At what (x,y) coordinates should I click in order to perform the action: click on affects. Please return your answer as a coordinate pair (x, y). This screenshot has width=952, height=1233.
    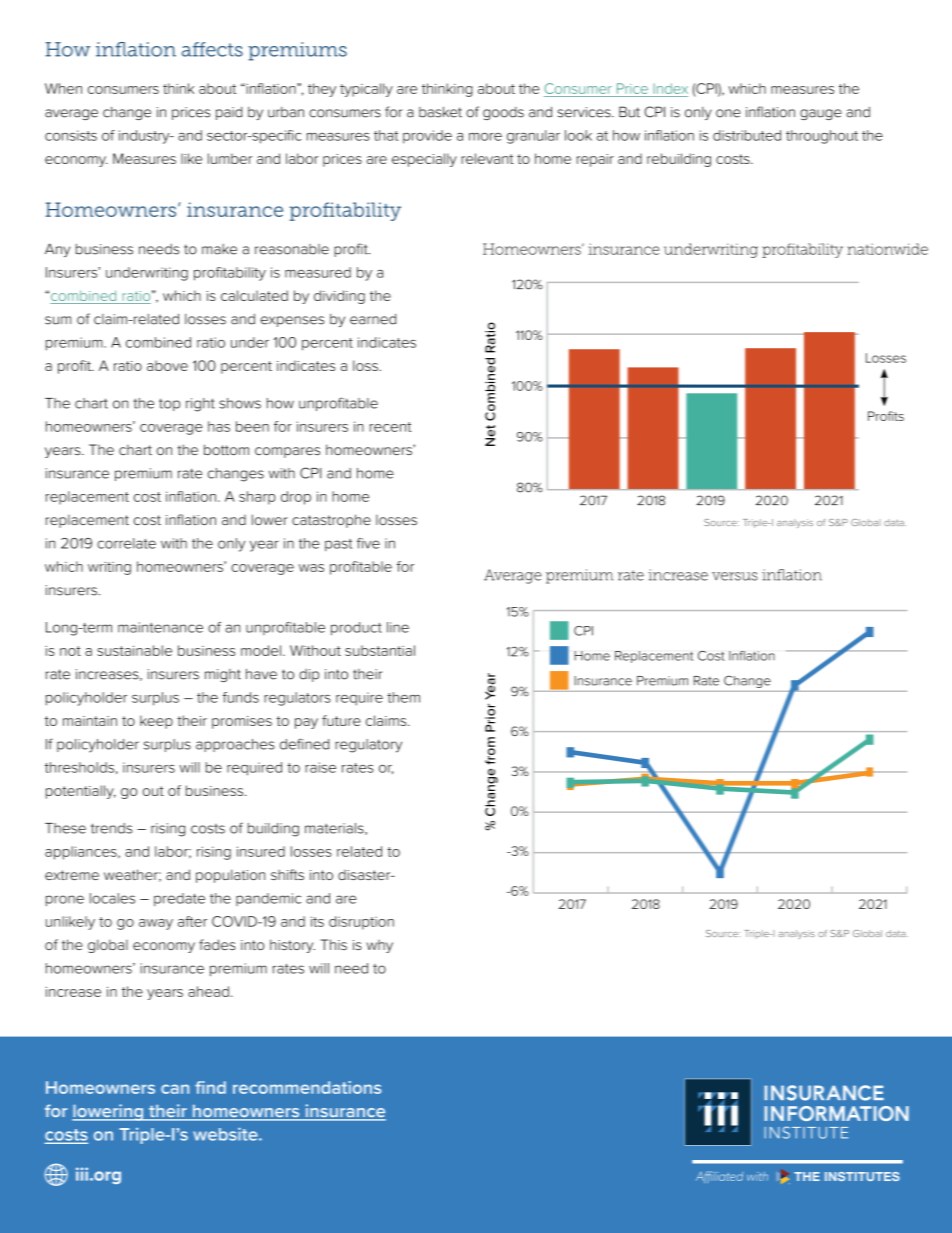
    Looking at the image, I should click on (212, 49).
